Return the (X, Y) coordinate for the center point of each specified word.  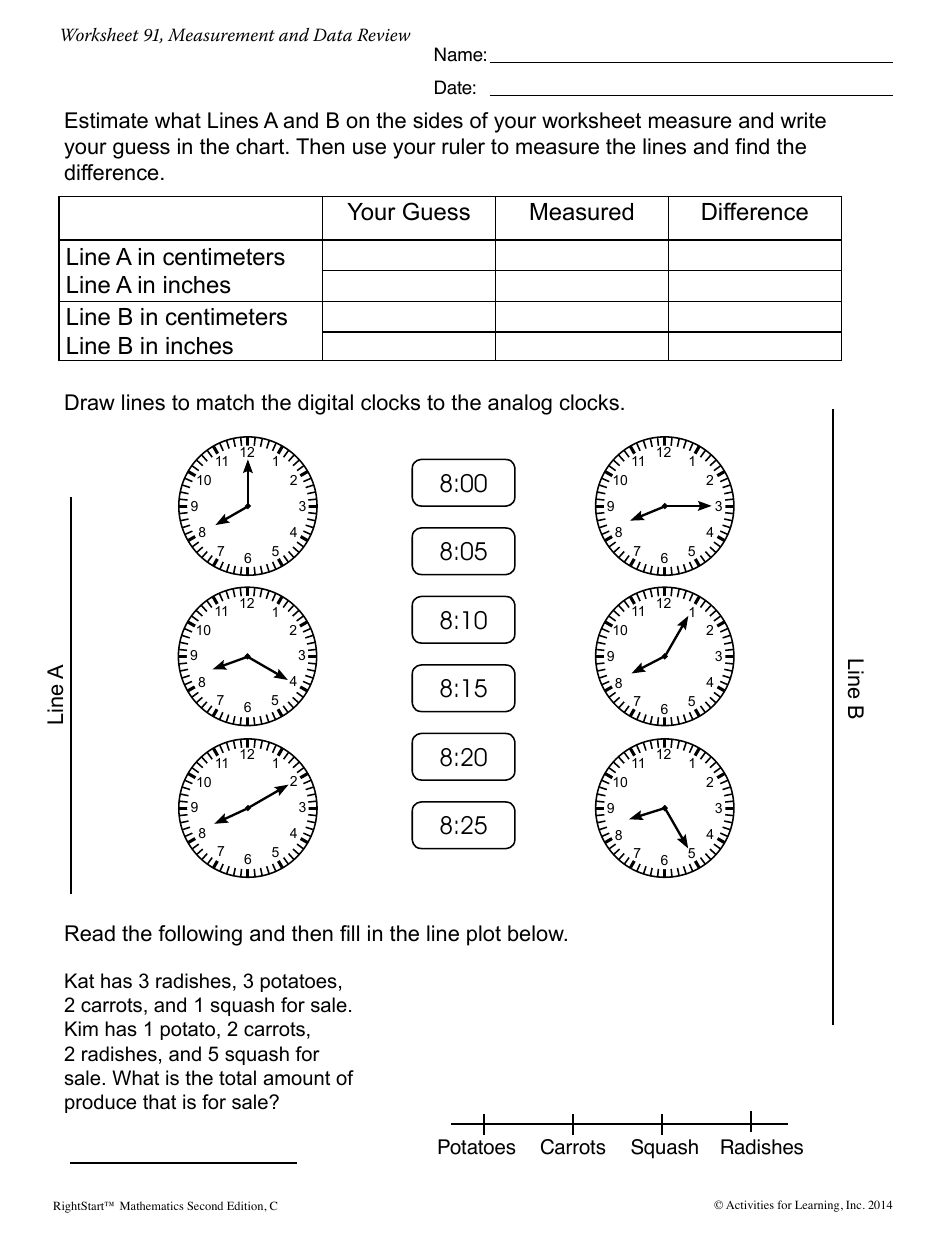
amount (296, 1078)
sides (438, 120)
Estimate (106, 120)
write (803, 120)
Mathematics (152, 1205)
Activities (750, 1204)
